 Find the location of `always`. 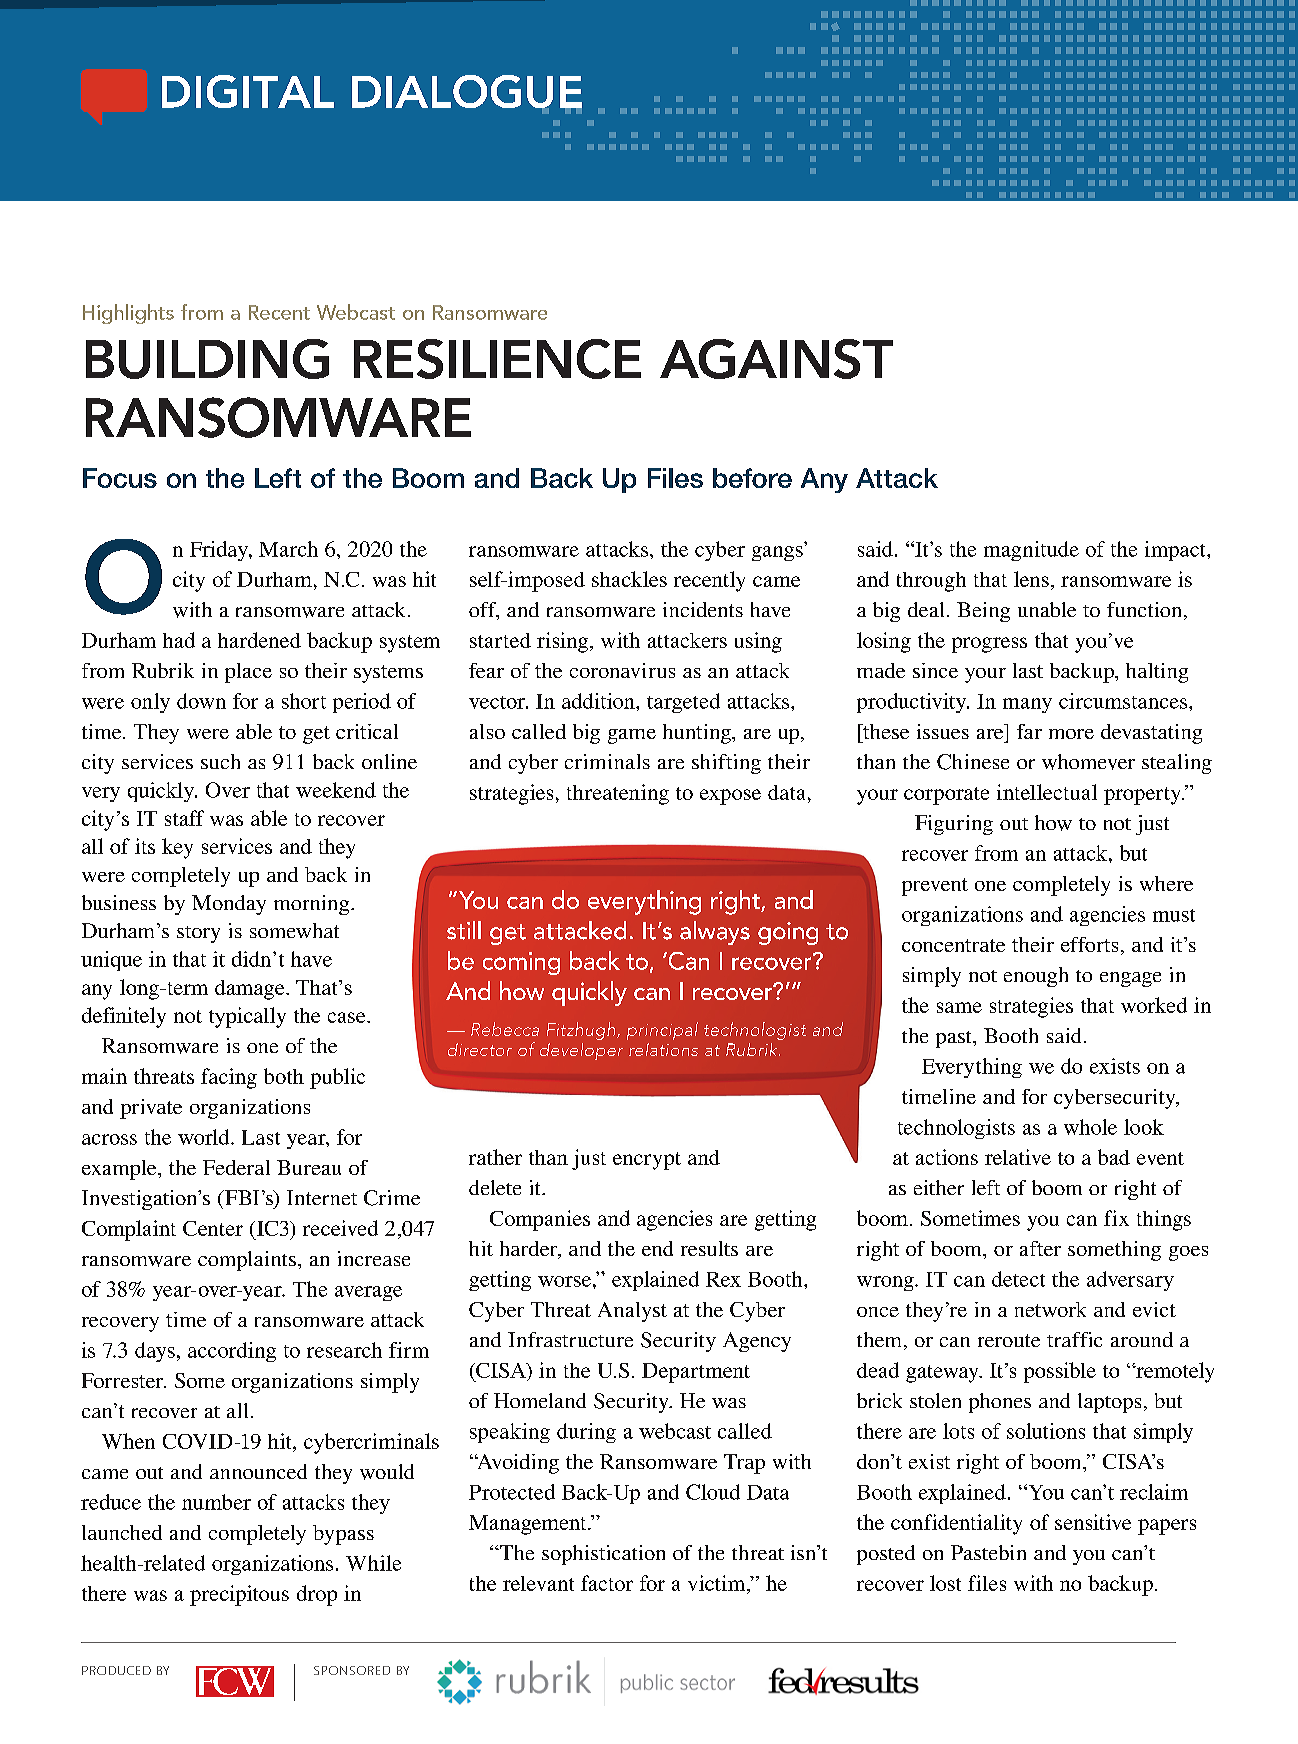

always is located at coordinates (715, 933).
